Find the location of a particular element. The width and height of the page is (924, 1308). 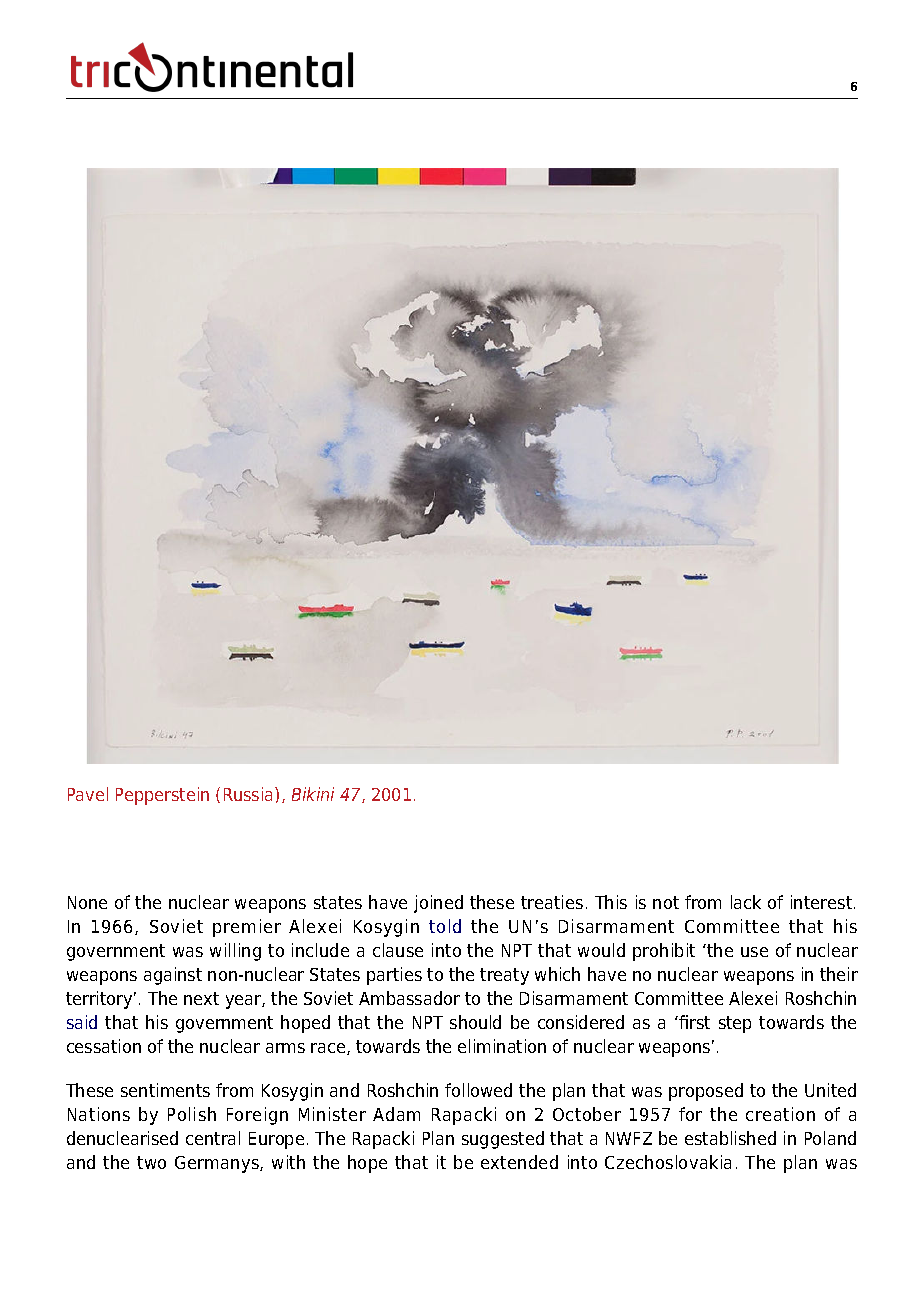

cessation is located at coordinates (104, 1046).
